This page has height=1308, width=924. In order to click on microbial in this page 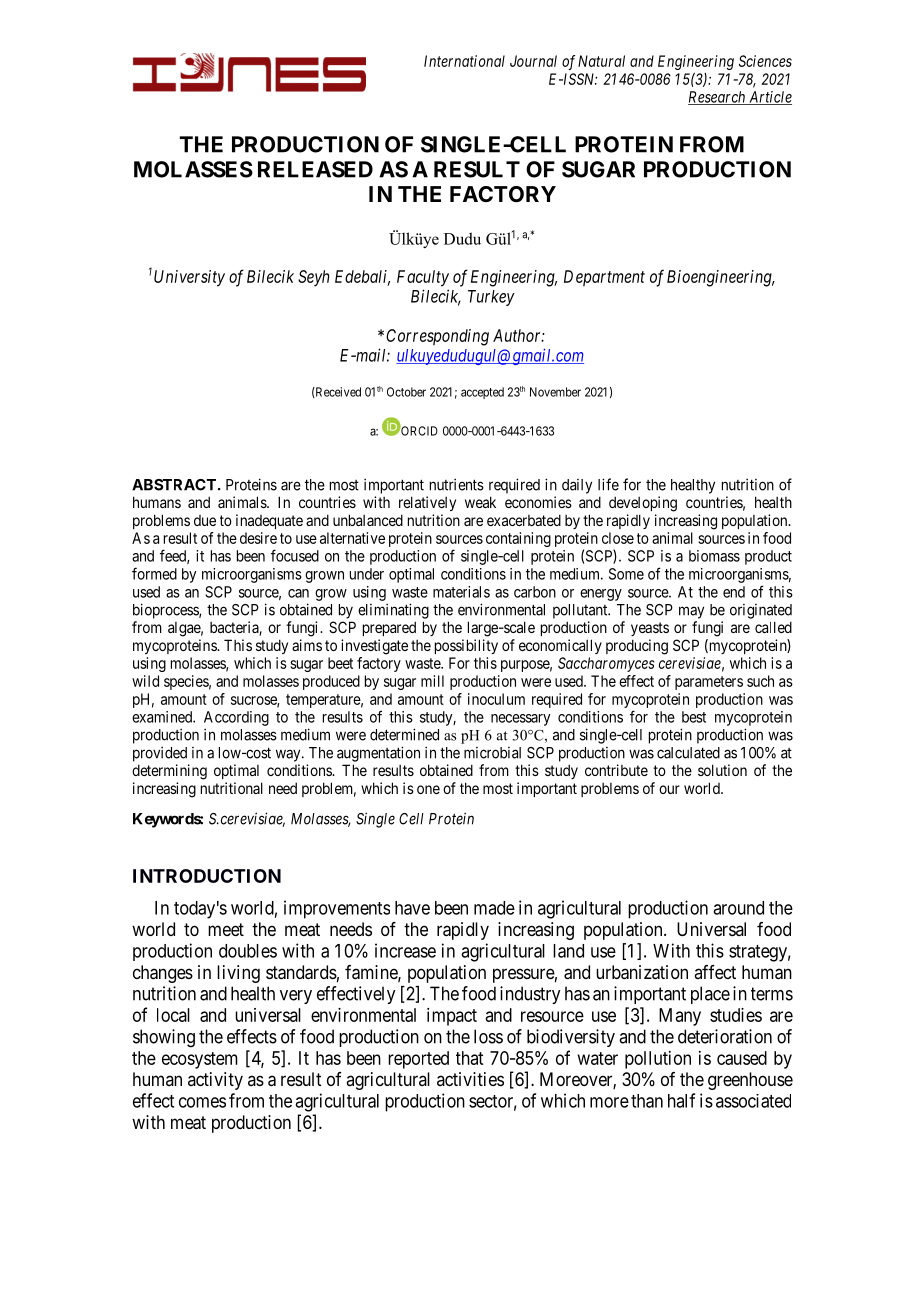, I will do `click(492, 753)`.
